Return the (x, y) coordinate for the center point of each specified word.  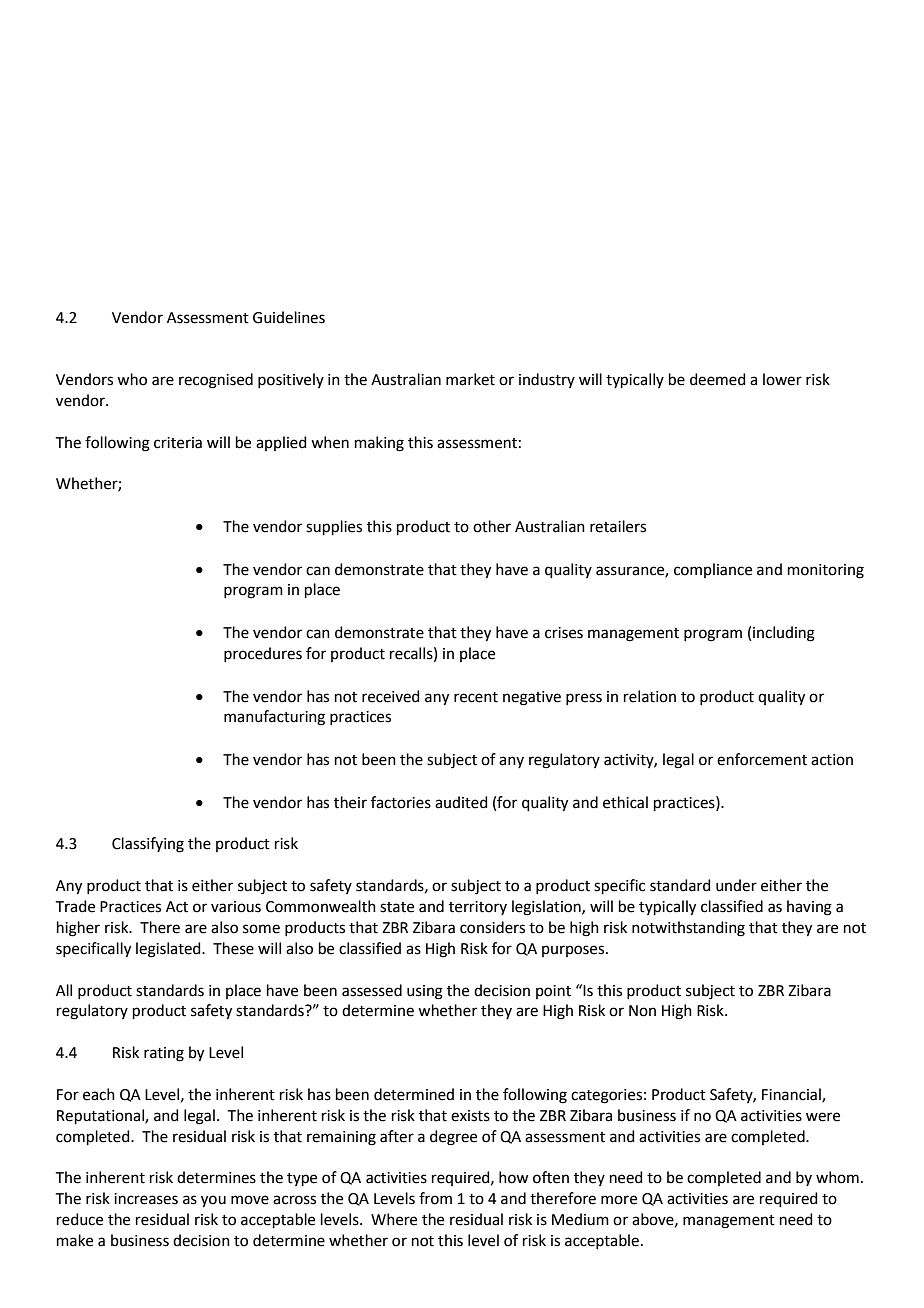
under (736, 885)
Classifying (148, 845)
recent (476, 697)
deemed (718, 379)
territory (478, 908)
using (425, 992)
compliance (713, 570)
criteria (178, 443)
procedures (263, 654)
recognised (216, 381)
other (492, 526)
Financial (792, 1095)
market (470, 379)
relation (650, 696)
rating (164, 1054)
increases (146, 1199)
